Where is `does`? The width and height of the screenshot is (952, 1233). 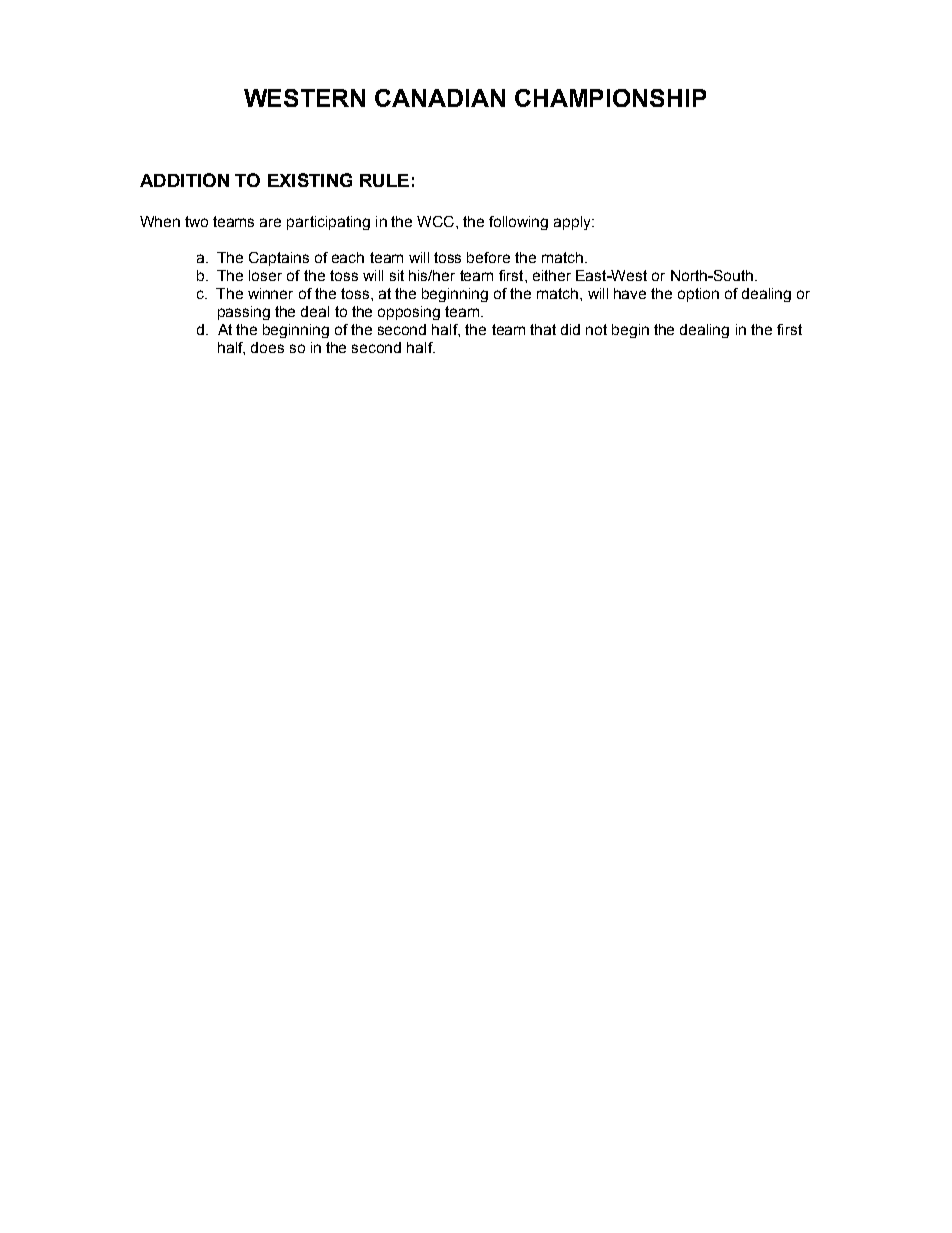 does is located at coordinates (267, 347).
